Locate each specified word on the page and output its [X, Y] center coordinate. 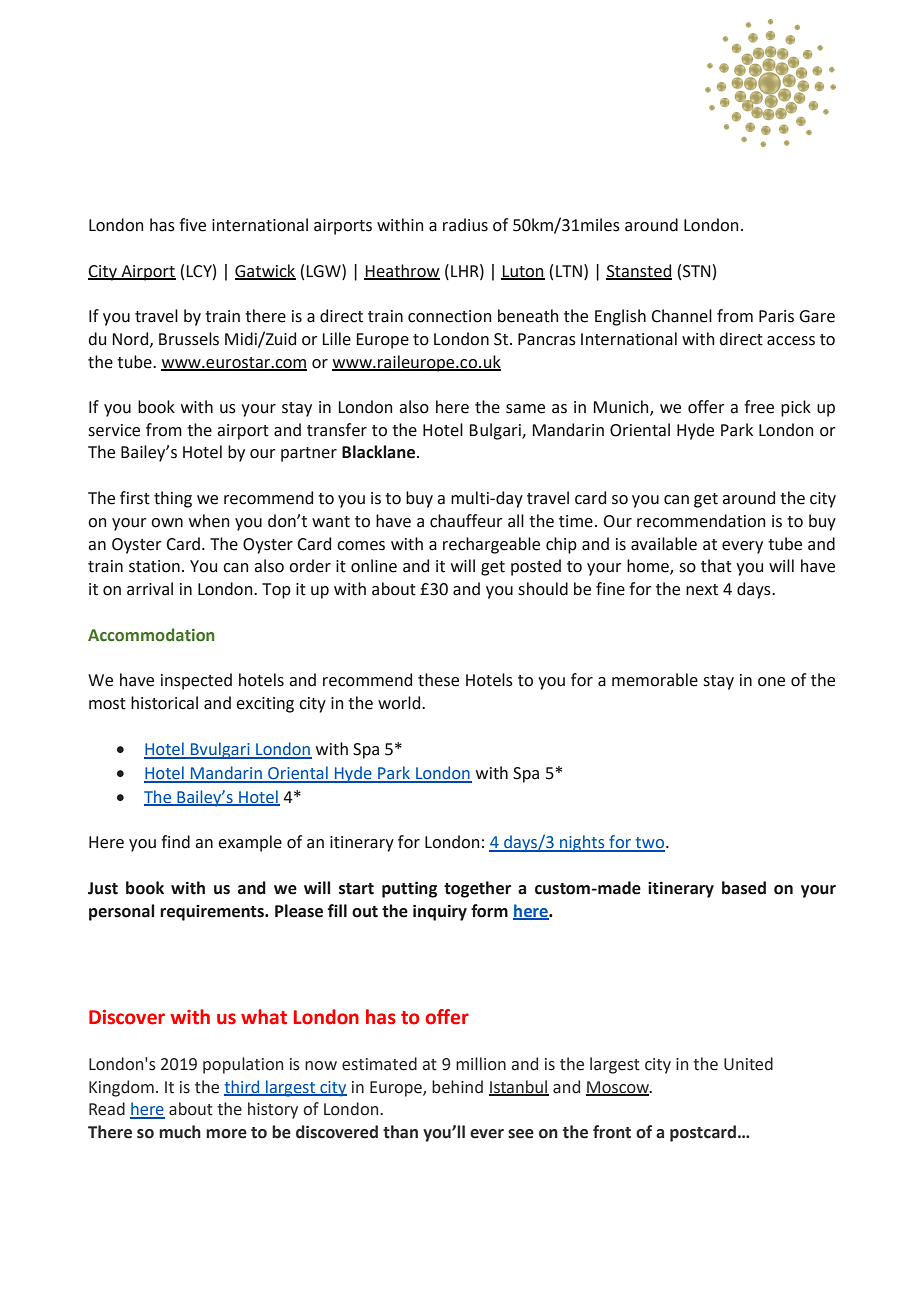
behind [457, 1087]
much [180, 1132]
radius [465, 225]
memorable [655, 680]
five [192, 225]
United [748, 1064]
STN [697, 271]
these [438, 680]
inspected [196, 681]
